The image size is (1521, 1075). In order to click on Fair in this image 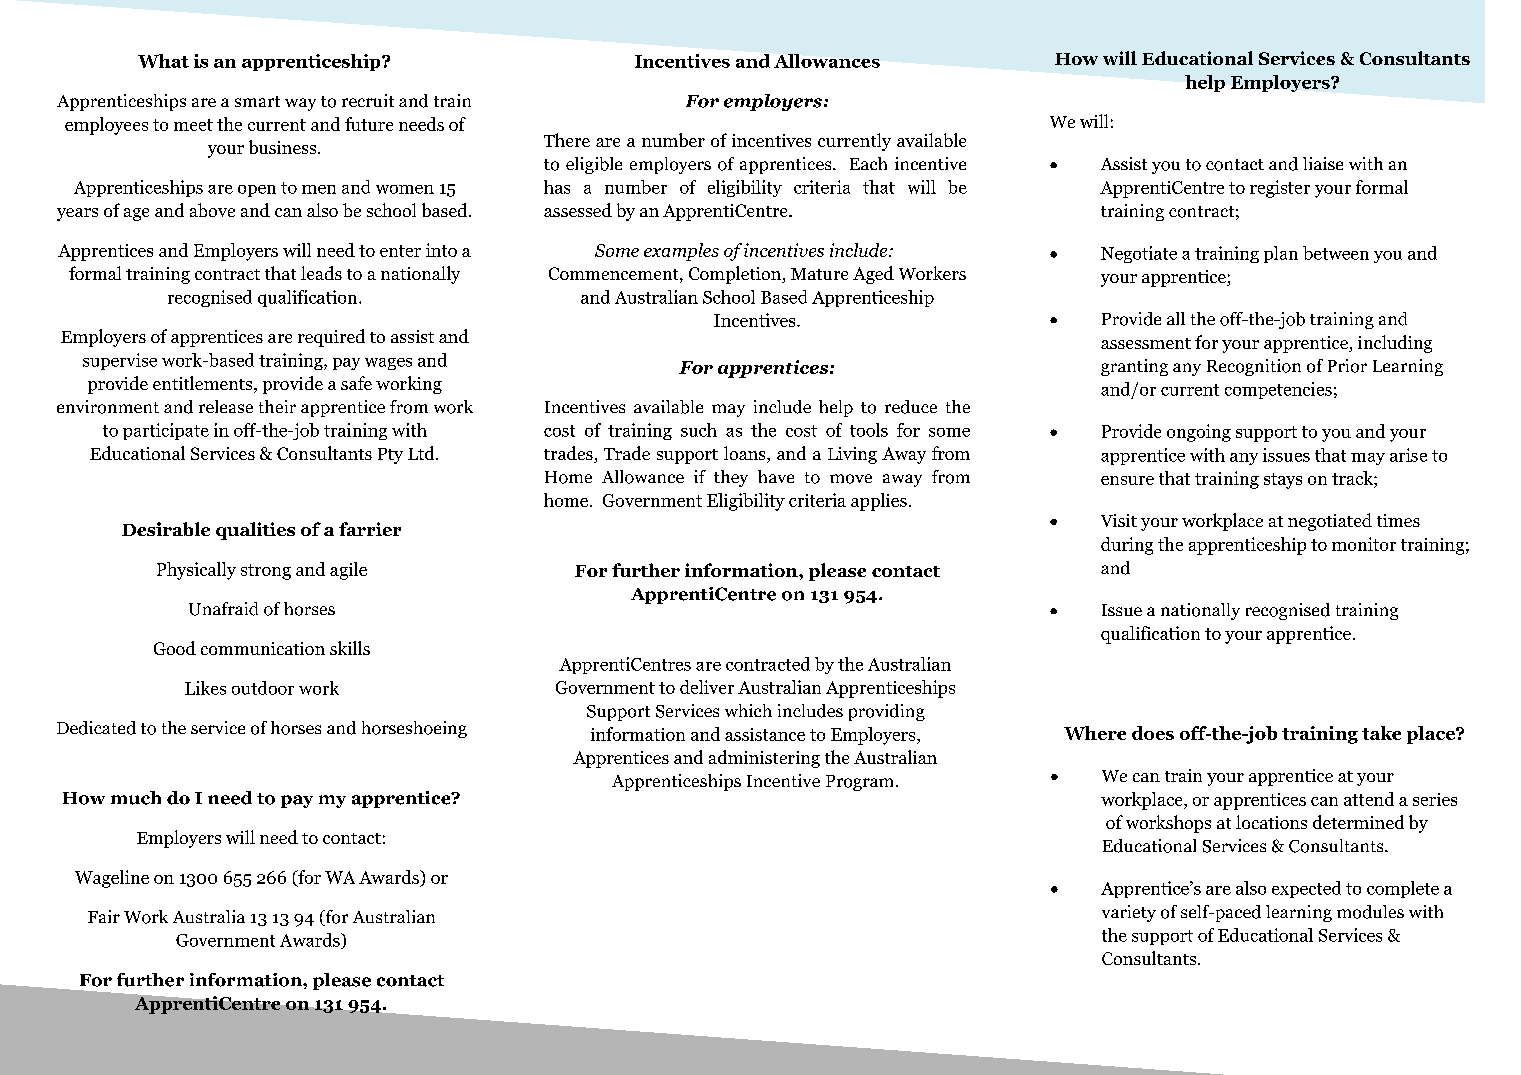, I will do `click(104, 916)`.
